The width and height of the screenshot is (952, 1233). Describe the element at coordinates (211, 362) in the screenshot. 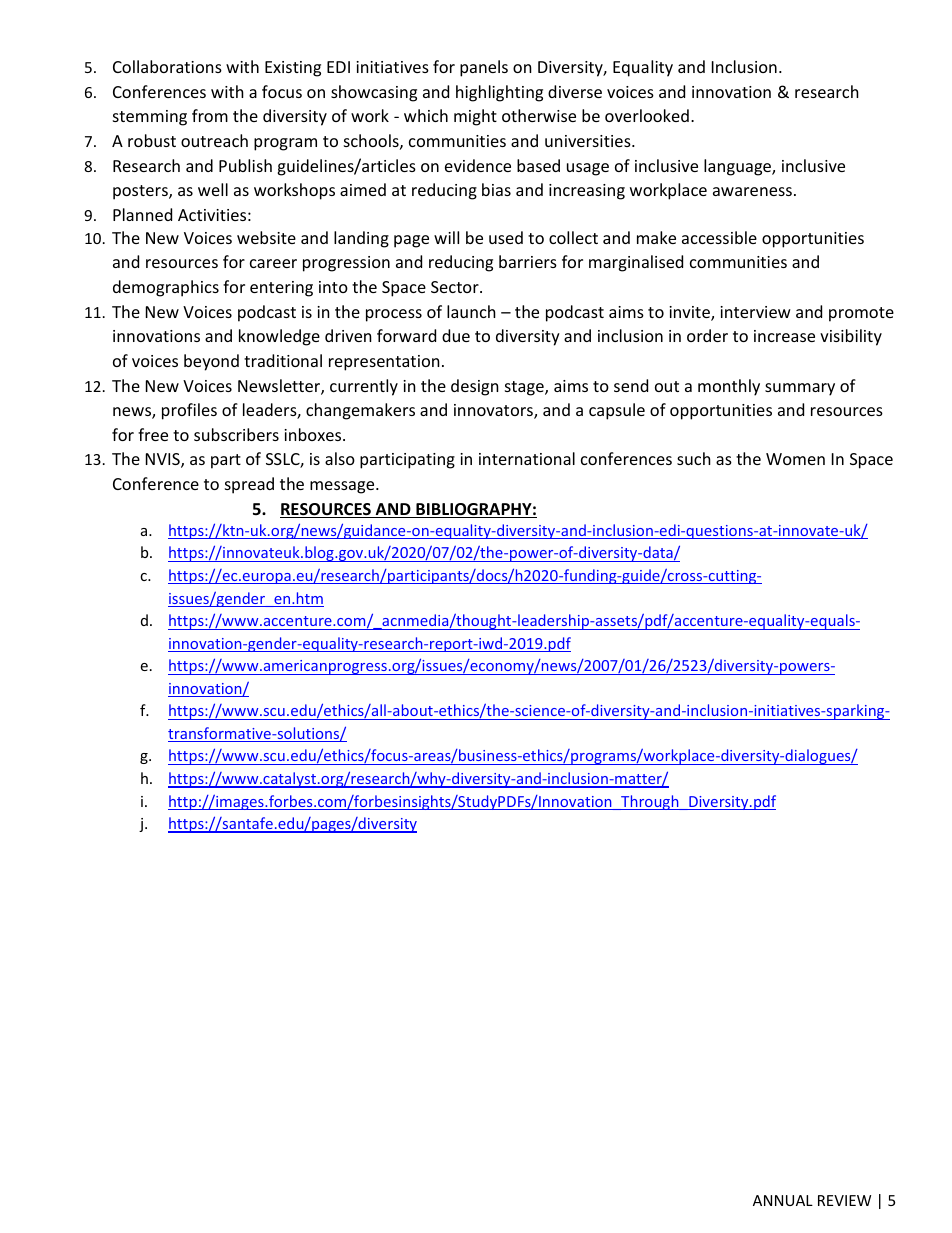

I see `beyond` at that location.
